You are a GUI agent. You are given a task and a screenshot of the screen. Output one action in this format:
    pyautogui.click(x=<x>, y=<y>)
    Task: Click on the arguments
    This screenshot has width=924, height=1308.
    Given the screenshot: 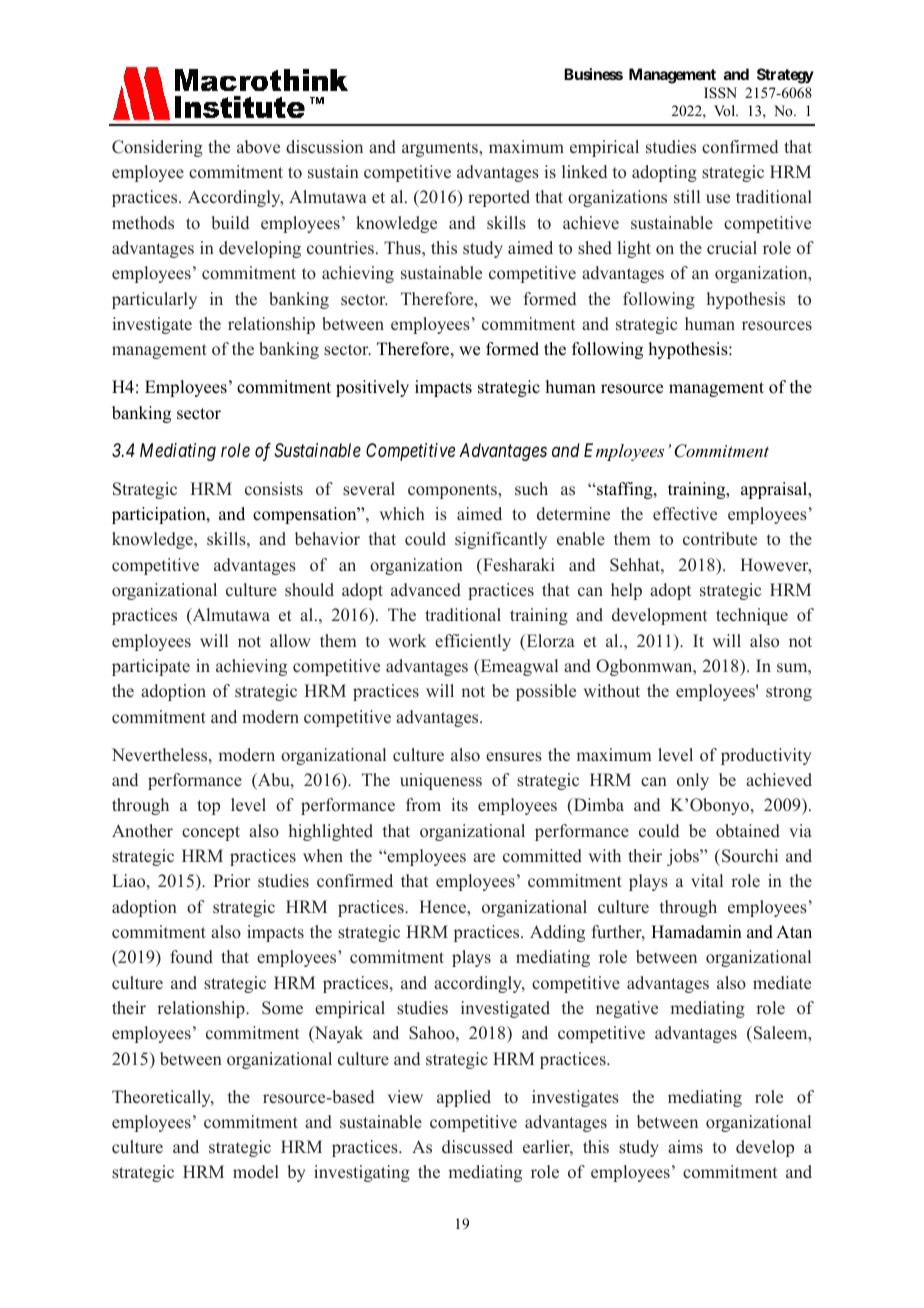 What is the action you would take?
    pyautogui.click(x=441, y=149)
